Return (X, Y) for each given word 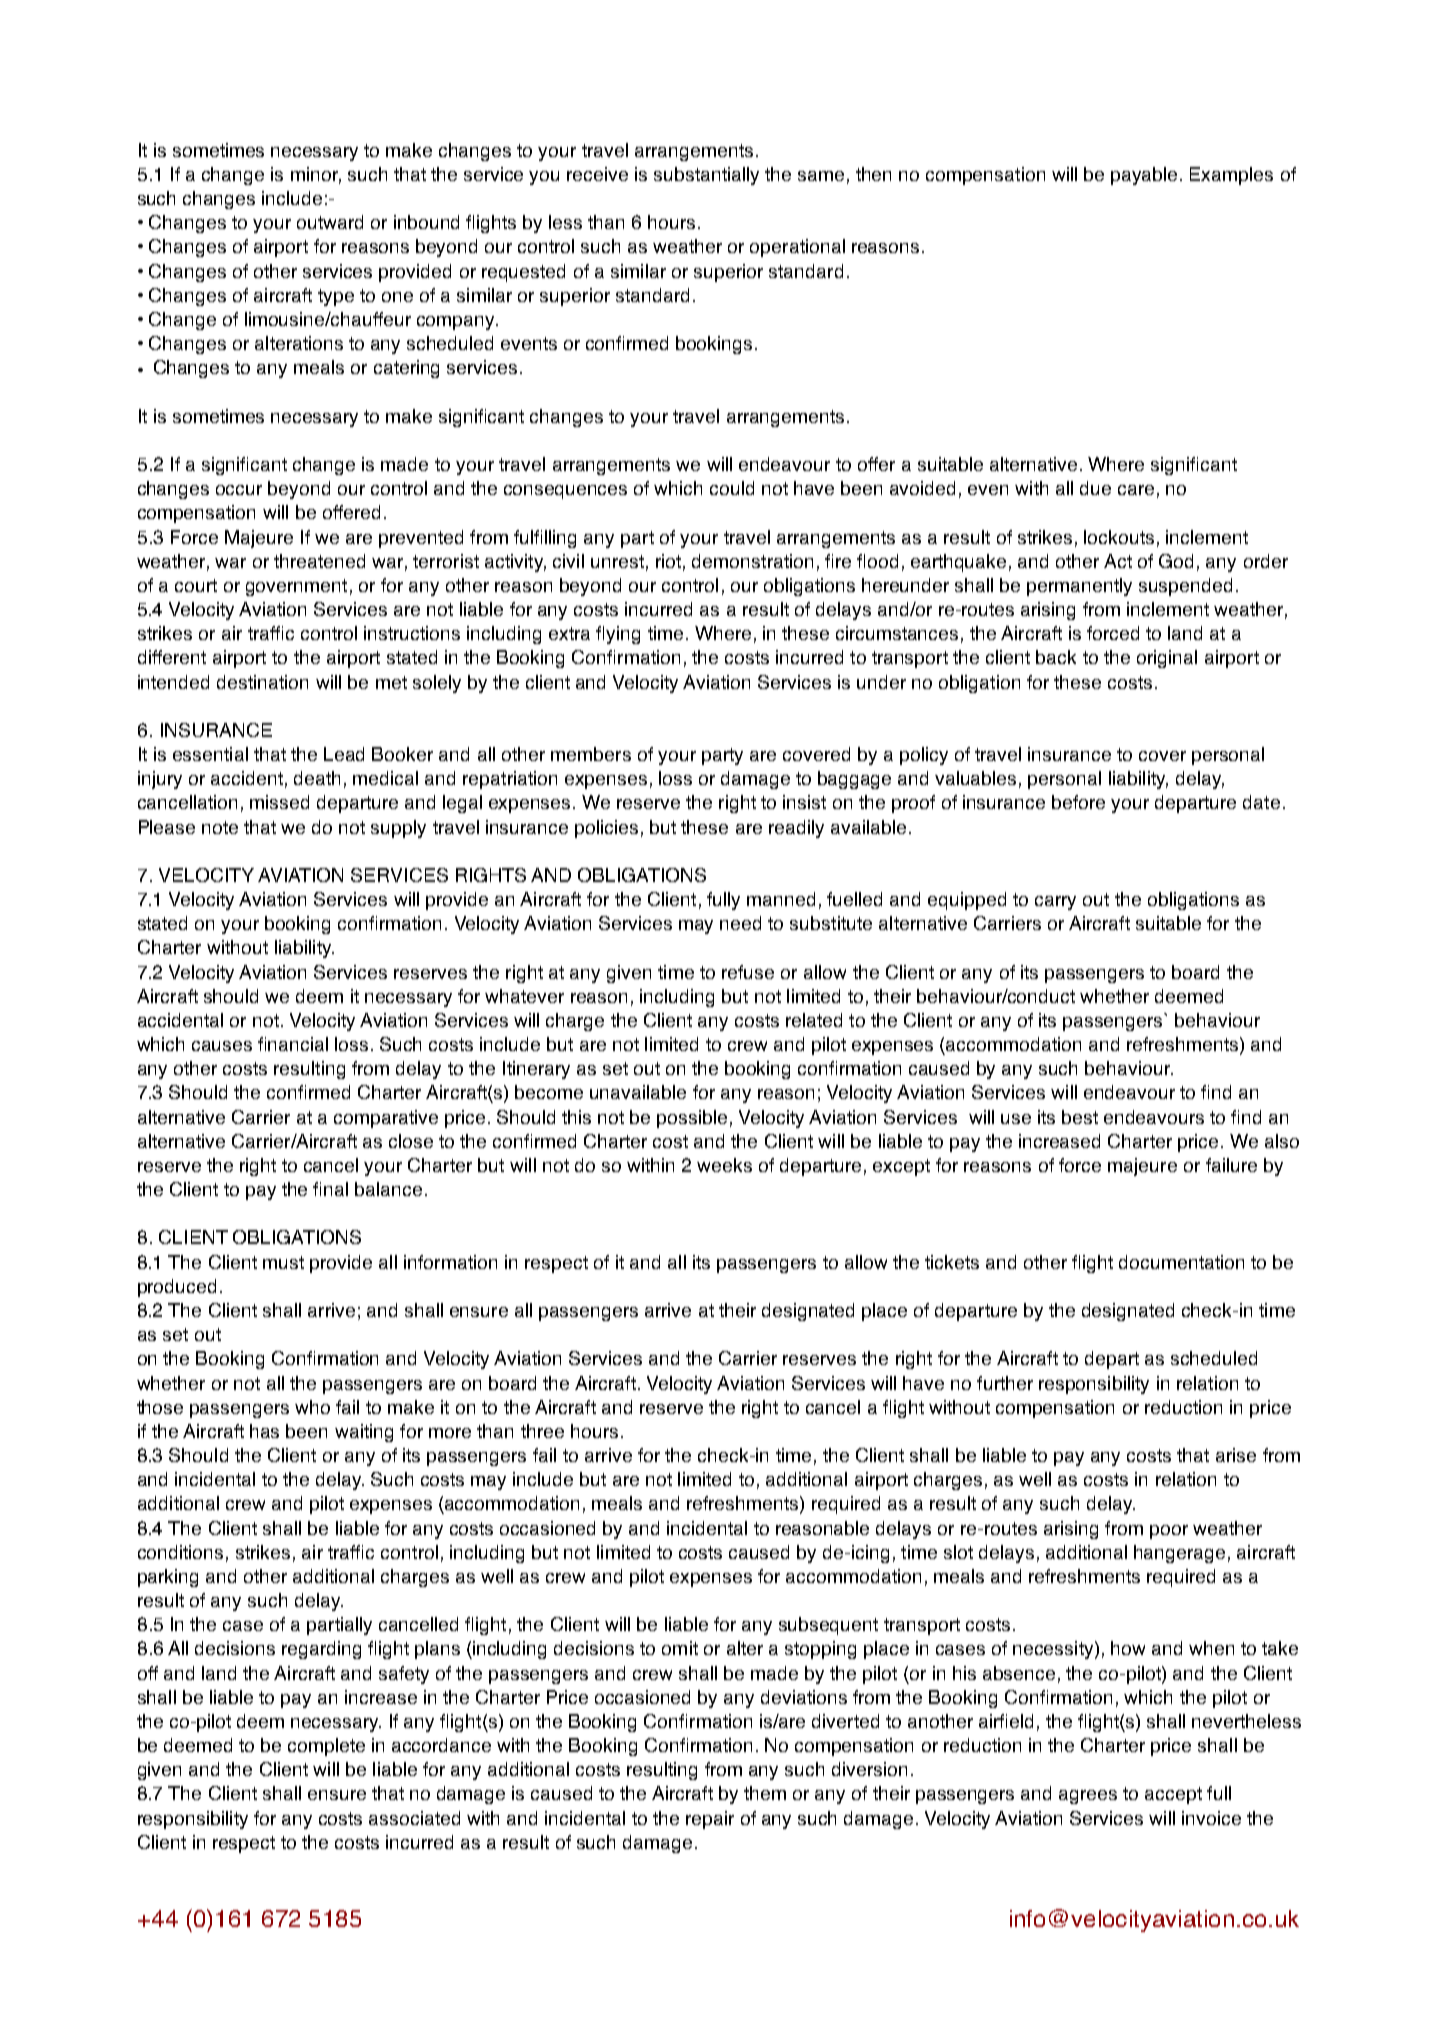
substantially (706, 176)
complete (326, 1747)
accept (1173, 1795)
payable (1144, 176)
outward (330, 222)
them (765, 1793)
